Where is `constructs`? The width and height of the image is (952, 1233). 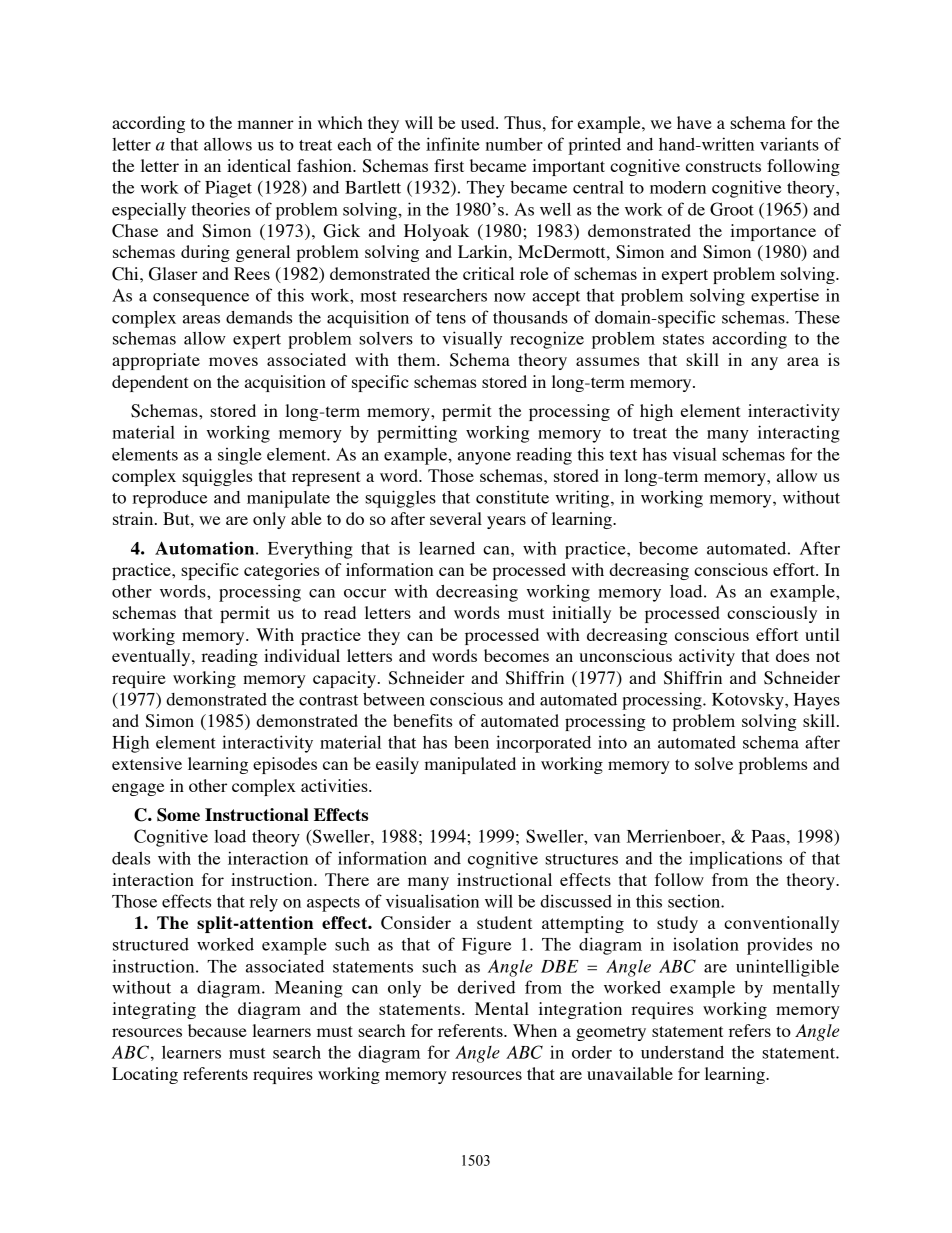
constructs is located at coordinates (723, 166).
